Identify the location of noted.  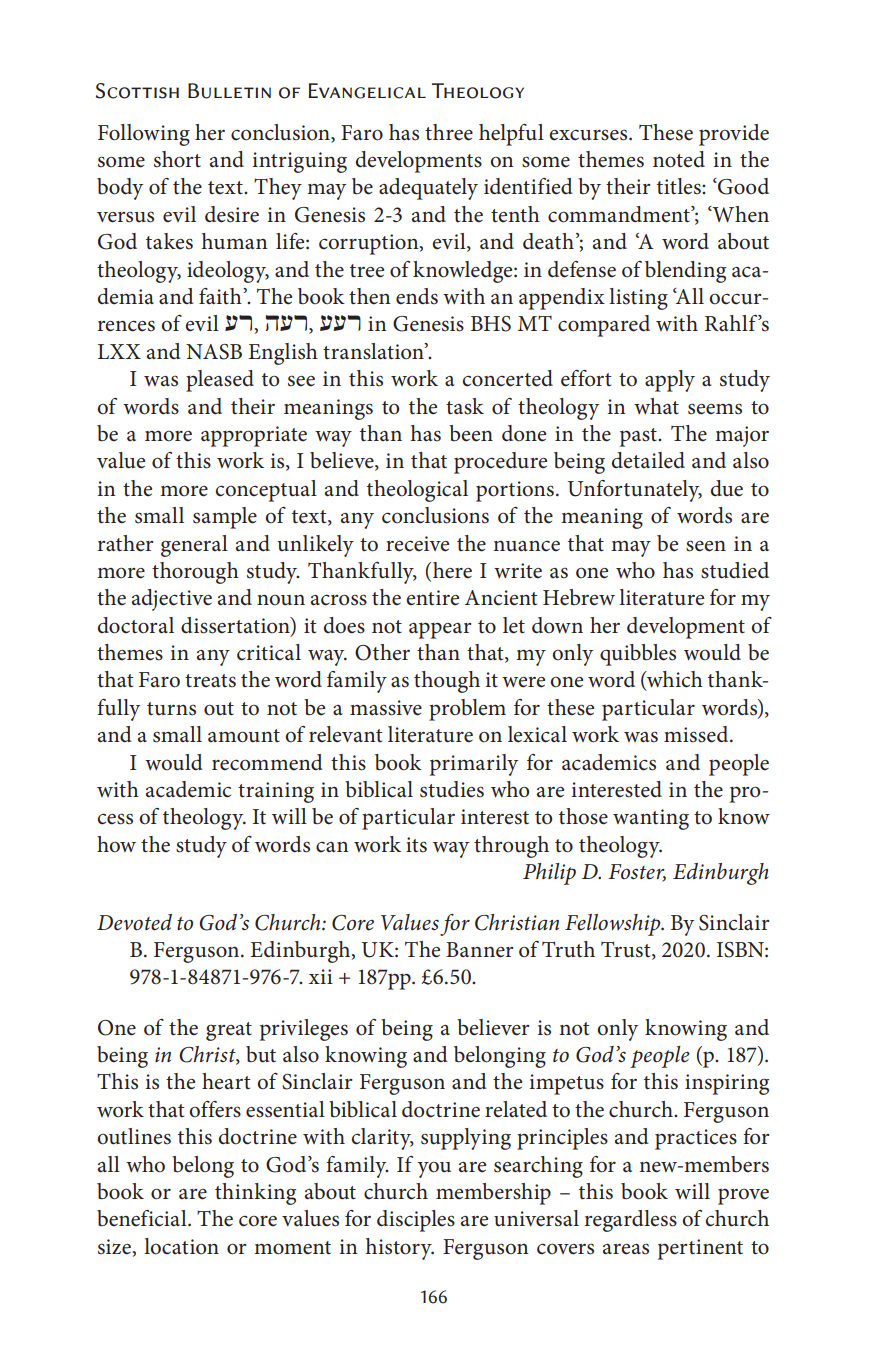
(679, 159).
